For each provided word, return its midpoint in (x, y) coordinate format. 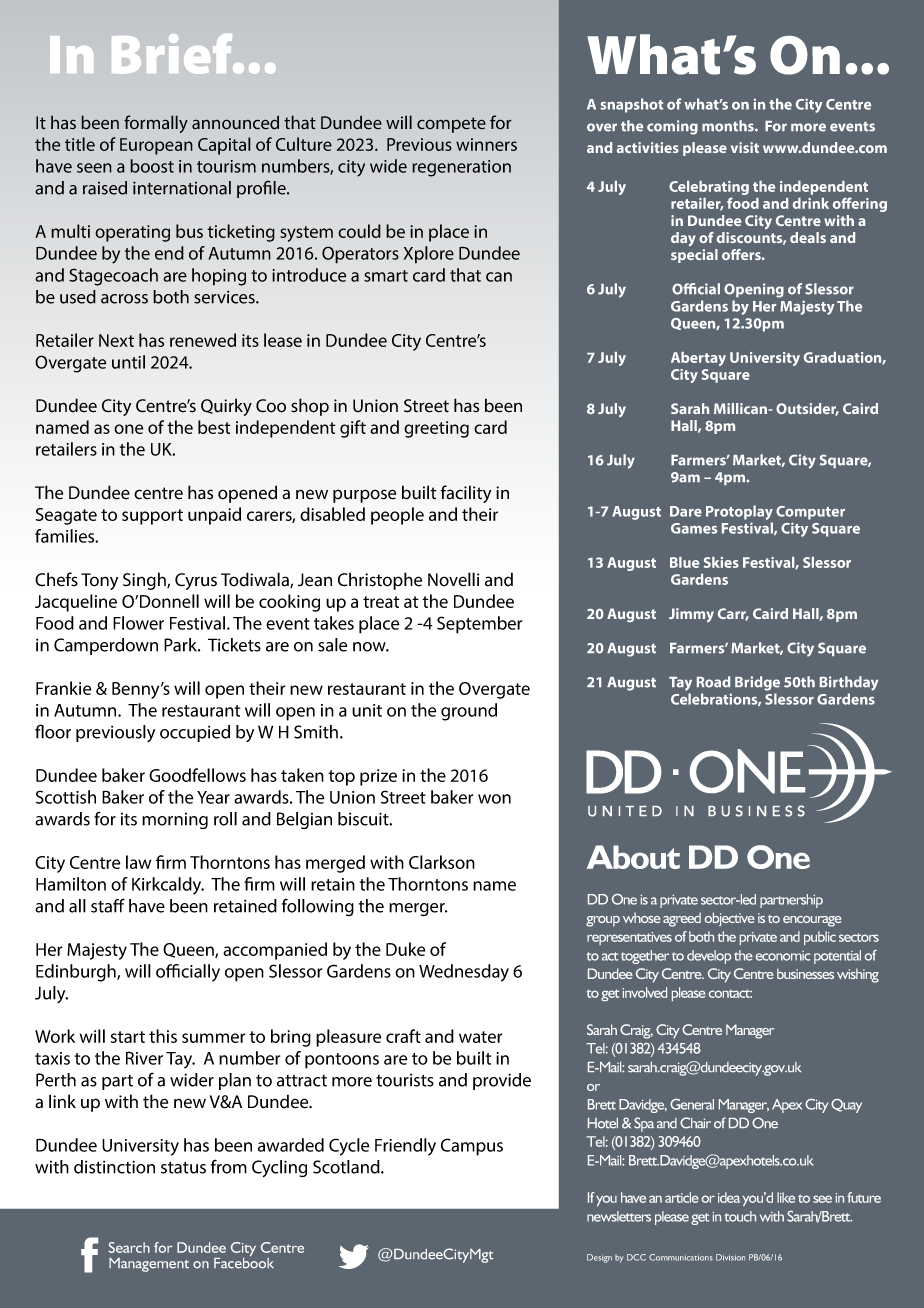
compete (451, 125)
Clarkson (442, 862)
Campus (472, 1147)
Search (129, 1247)
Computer (810, 513)
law (138, 862)
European (156, 146)
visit (745, 147)
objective (730, 919)
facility (465, 494)
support (152, 517)
